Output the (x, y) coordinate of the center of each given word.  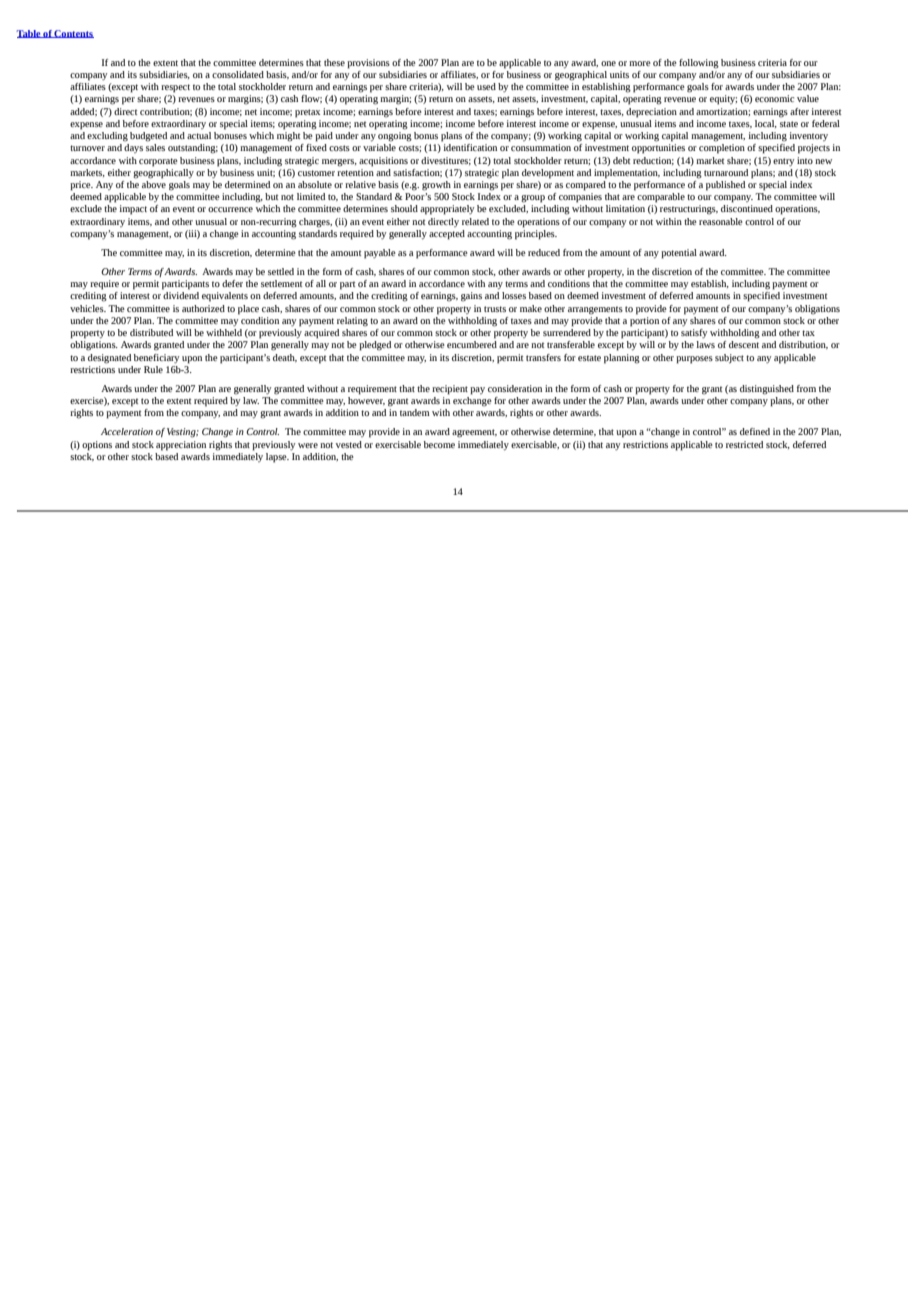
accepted (447, 235)
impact (133, 210)
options (97, 446)
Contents (73, 34)
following (699, 64)
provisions (368, 64)
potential (679, 254)
